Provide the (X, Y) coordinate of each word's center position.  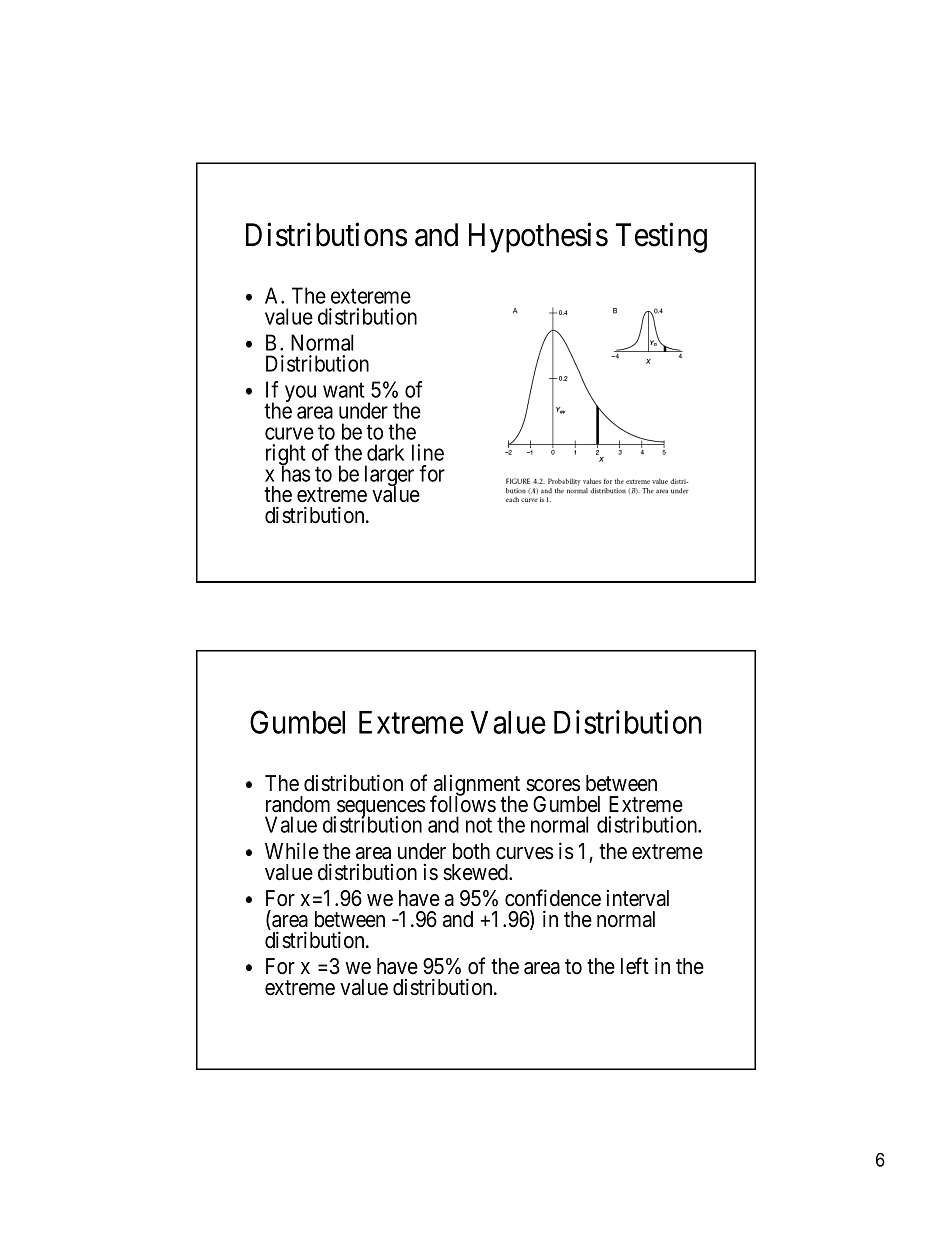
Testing (661, 238)
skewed (476, 872)
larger (389, 477)
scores (553, 785)
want (344, 390)
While (292, 851)
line (428, 452)
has (295, 473)
